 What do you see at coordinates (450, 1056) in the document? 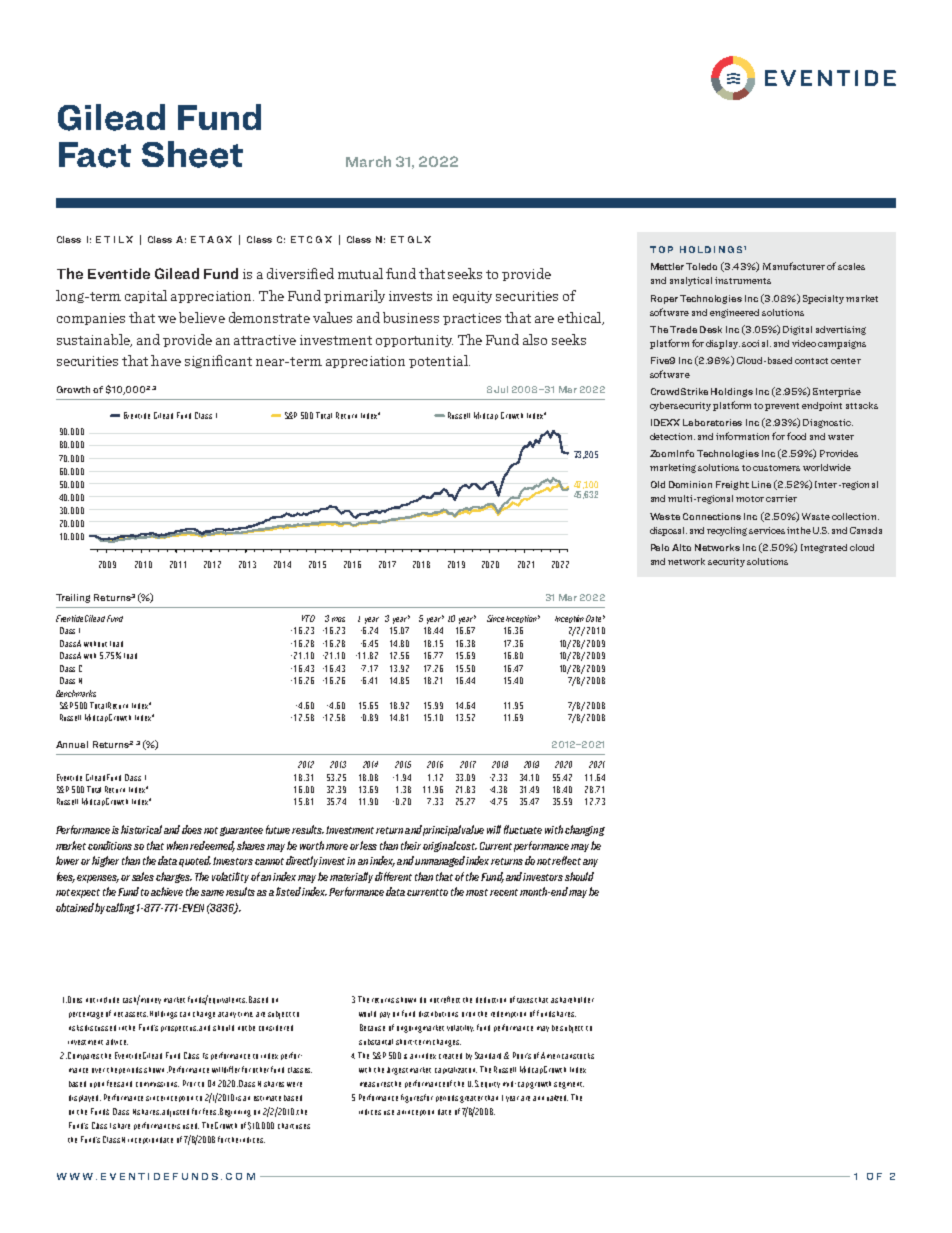
I see `created` at bounding box center [450, 1056].
